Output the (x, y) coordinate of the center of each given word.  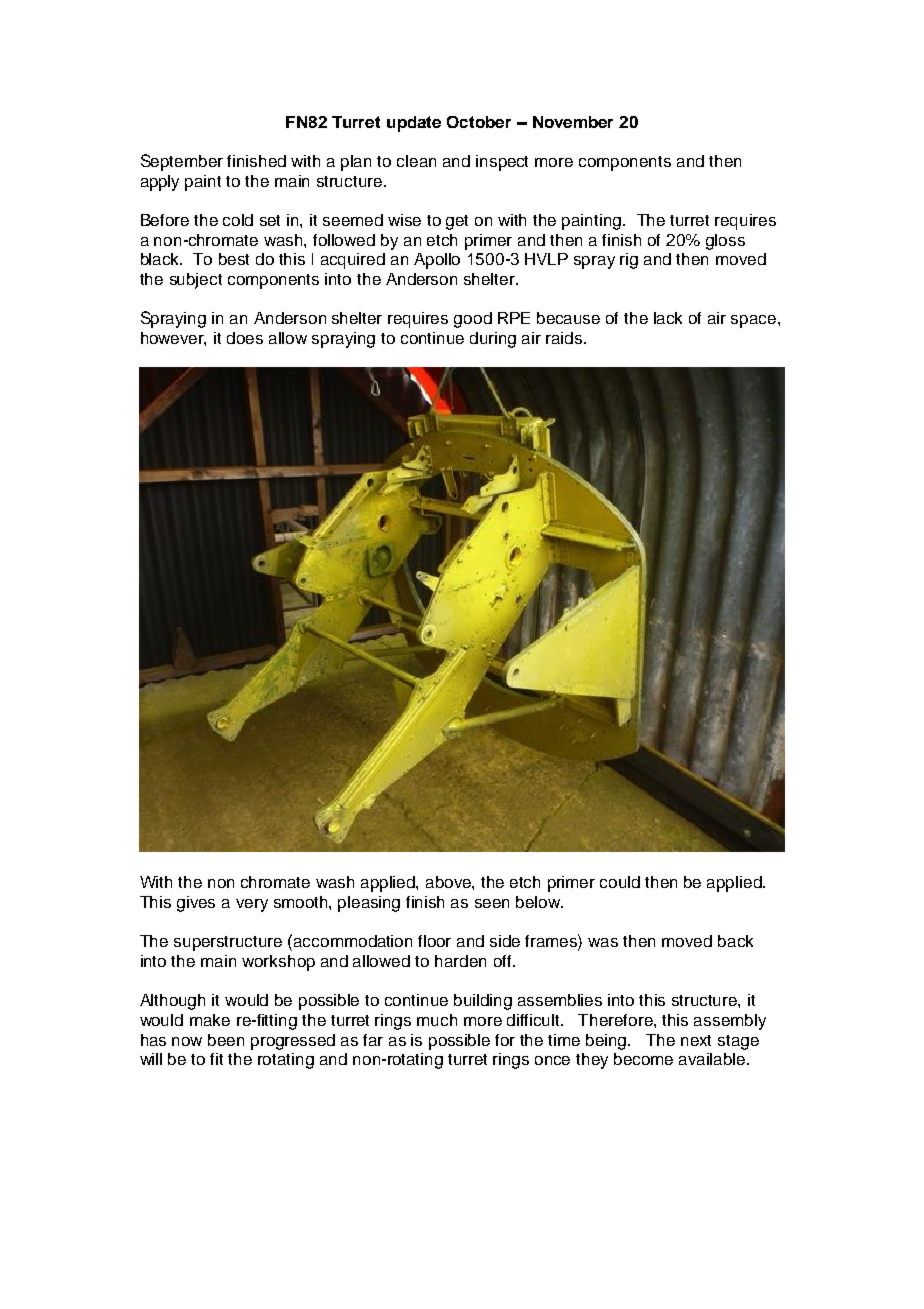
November (573, 122)
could (620, 882)
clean (416, 161)
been (226, 1040)
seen (492, 903)
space (755, 321)
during (493, 340)
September (182, 162)
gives (196, 904)
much (437, 1020)
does (245, 338)
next (696, 1040)
